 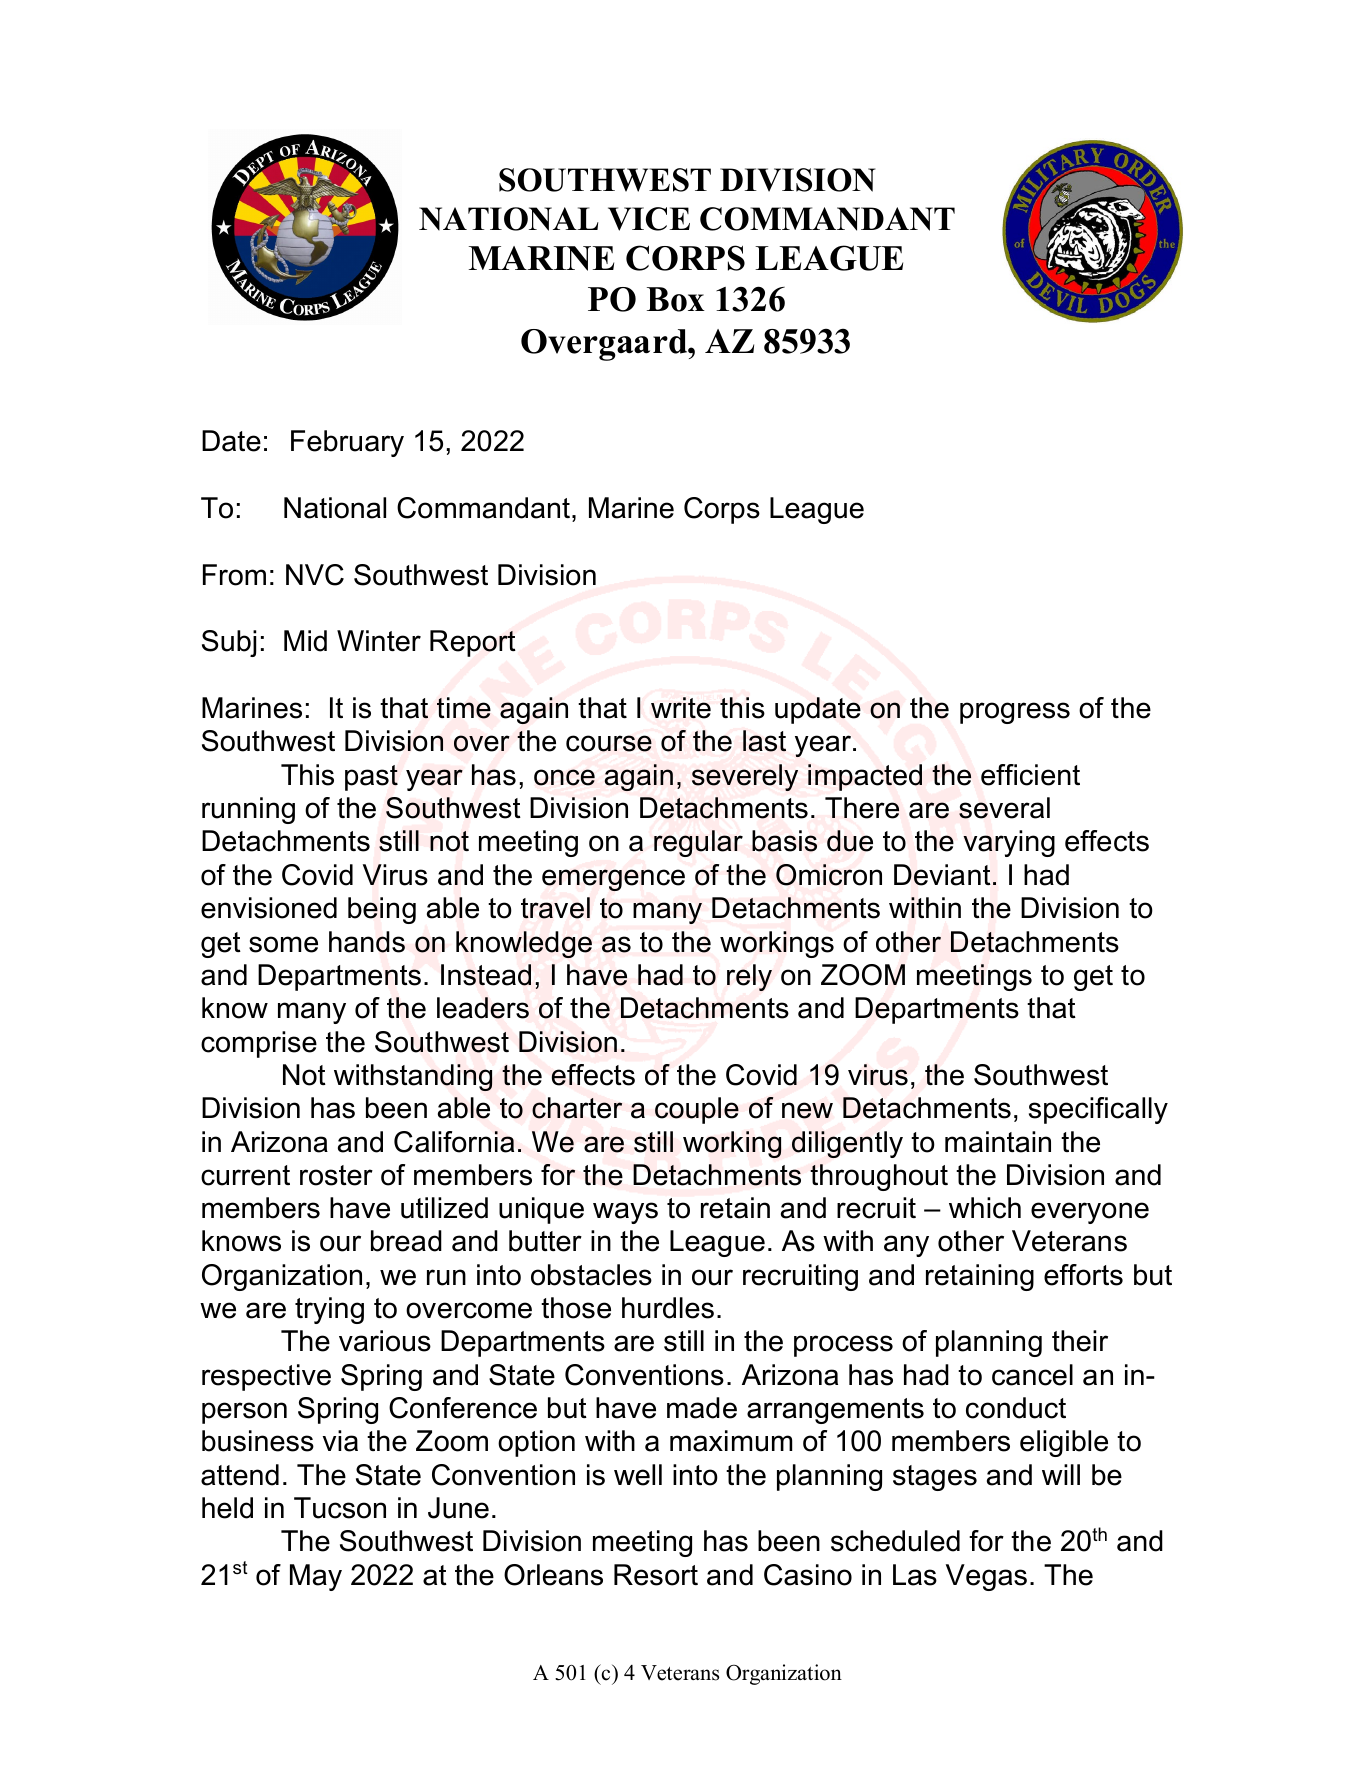 What do you see at coordinates (305, 641) in the screenshot?
I see `Mid` at bounding box center [305, 641].
